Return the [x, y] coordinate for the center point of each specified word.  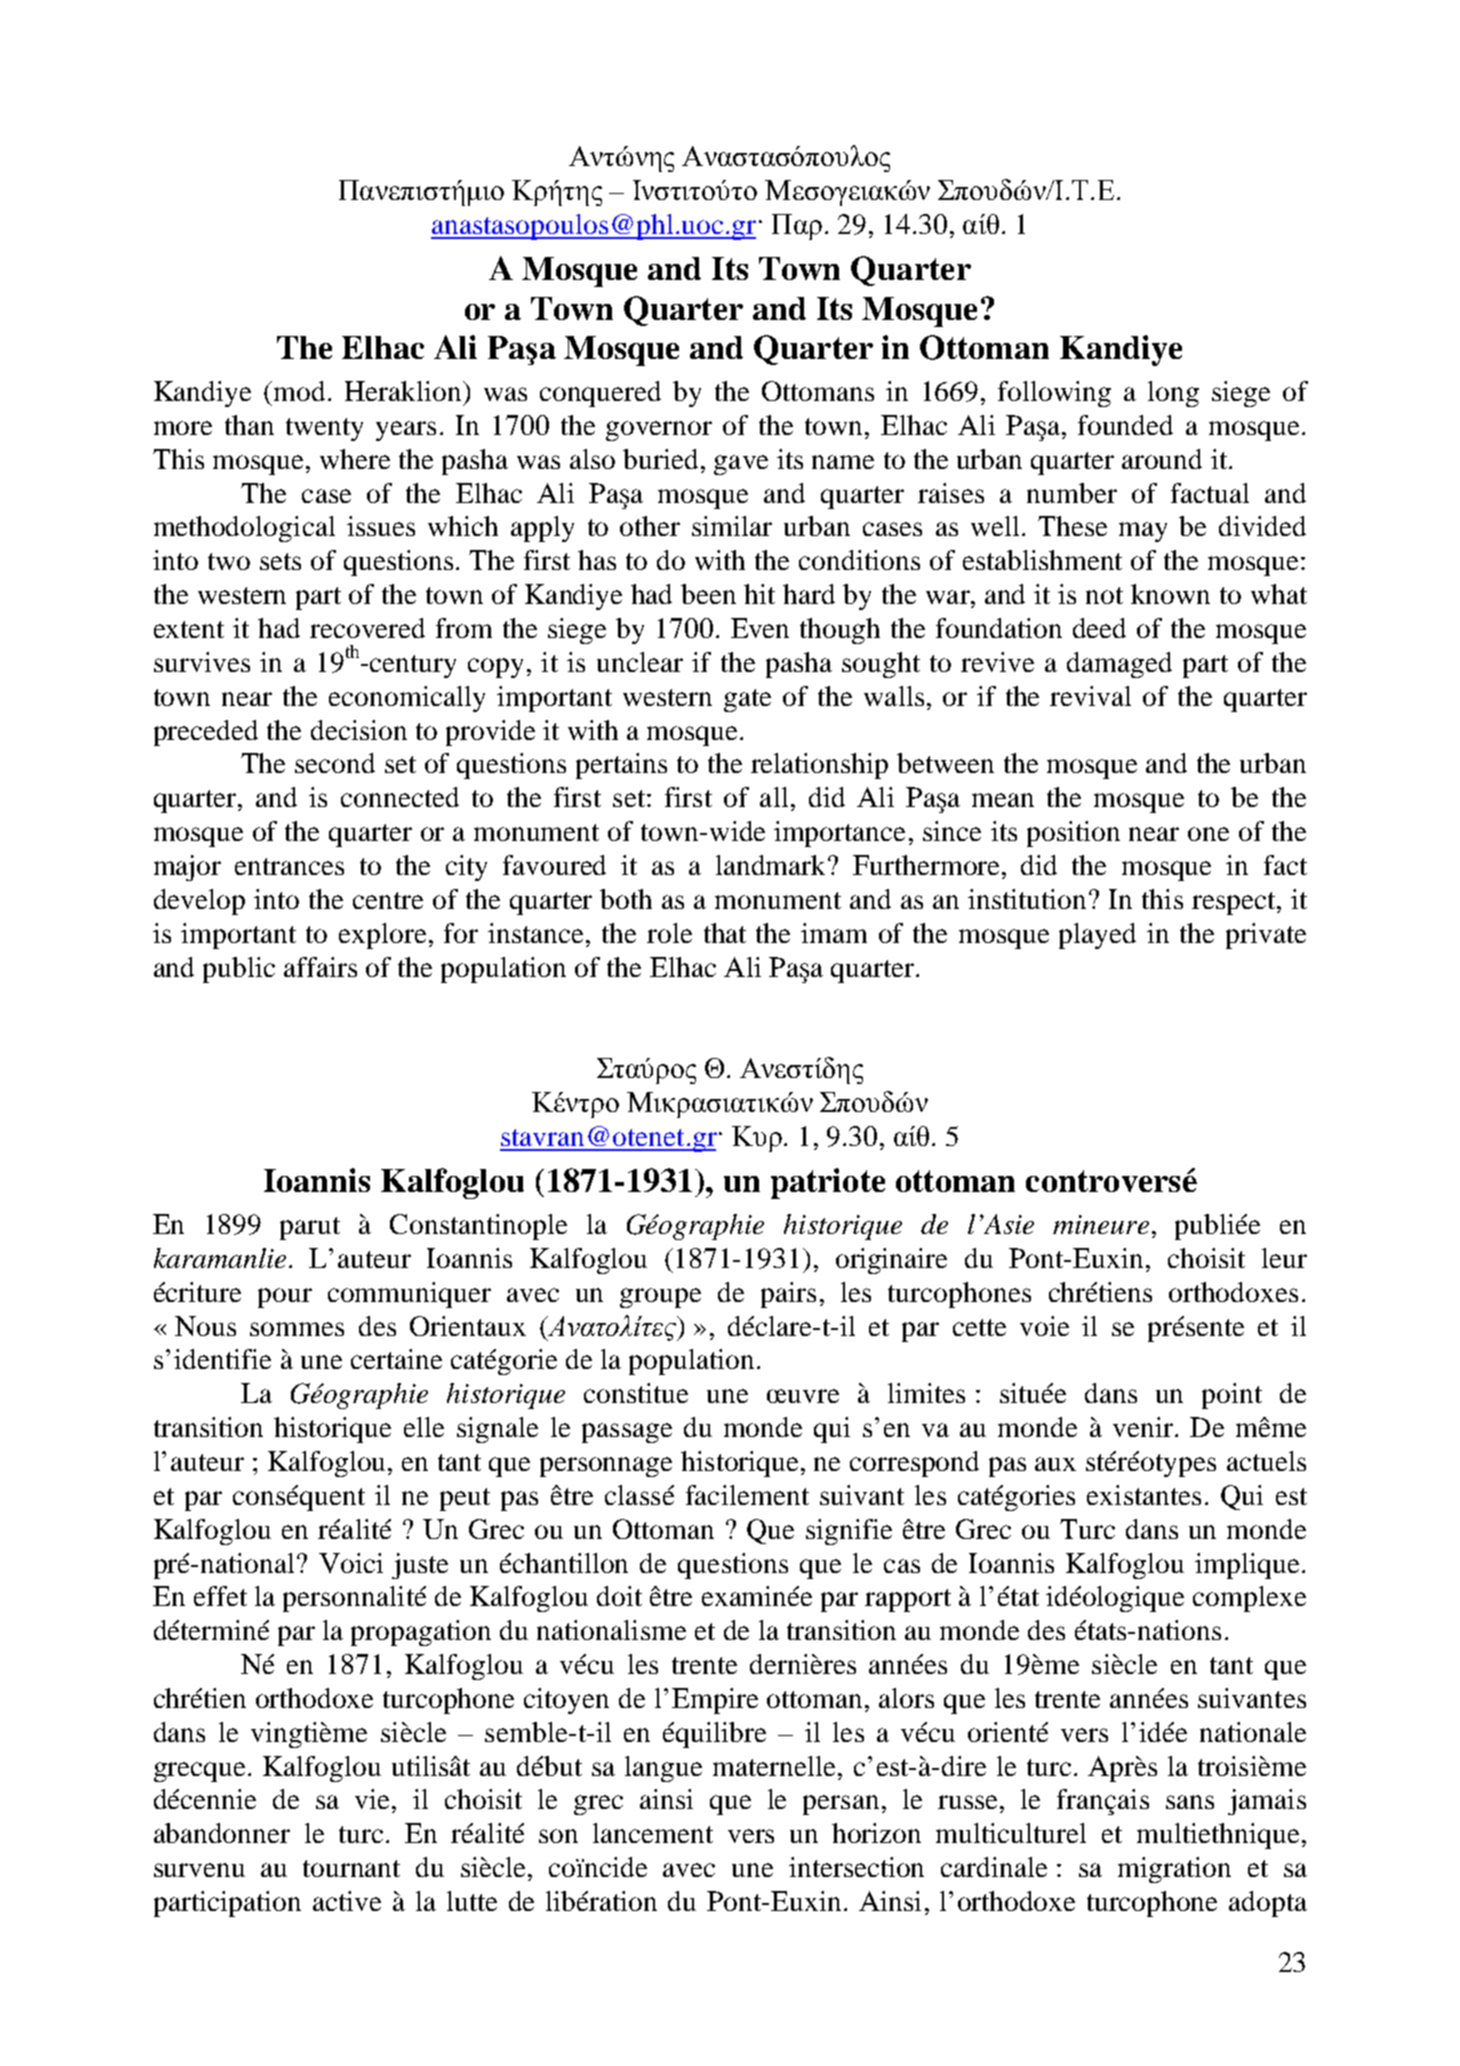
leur [1284, 1258]
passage [627, 1433]
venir [1143, 1427]
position [1073, 834]
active [347, 1901]
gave [741, 465]
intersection [856, 1867]
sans [1190, 1802]
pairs [788, 1295]
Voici [351, 1563]
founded [1125, 425]
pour [285, 1298]
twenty [324, 429]
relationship [819, 766]
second [335, 763]
